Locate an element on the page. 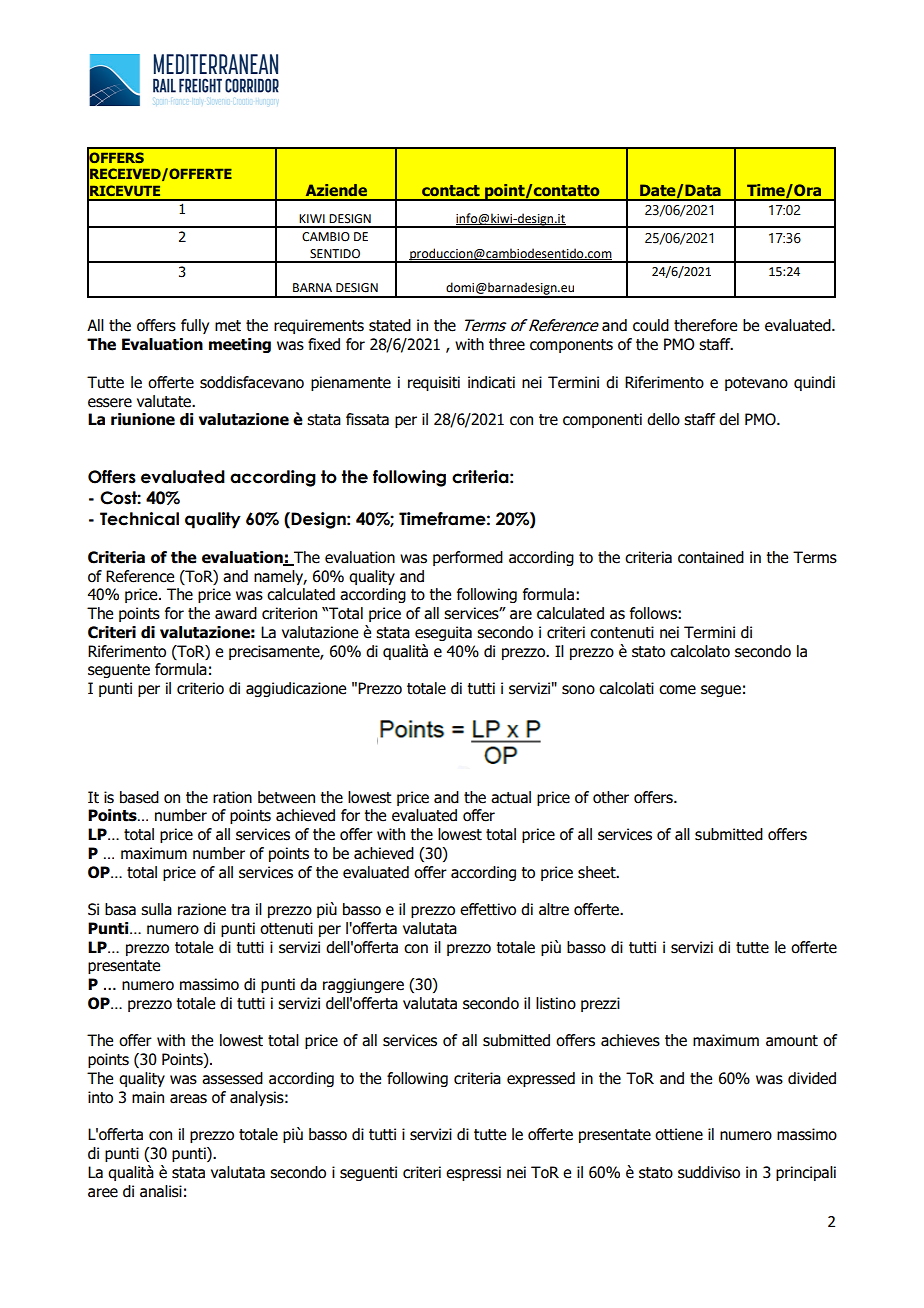 The height and width of the image is (1308, 924). sono is located at coordinates (578, 690).
